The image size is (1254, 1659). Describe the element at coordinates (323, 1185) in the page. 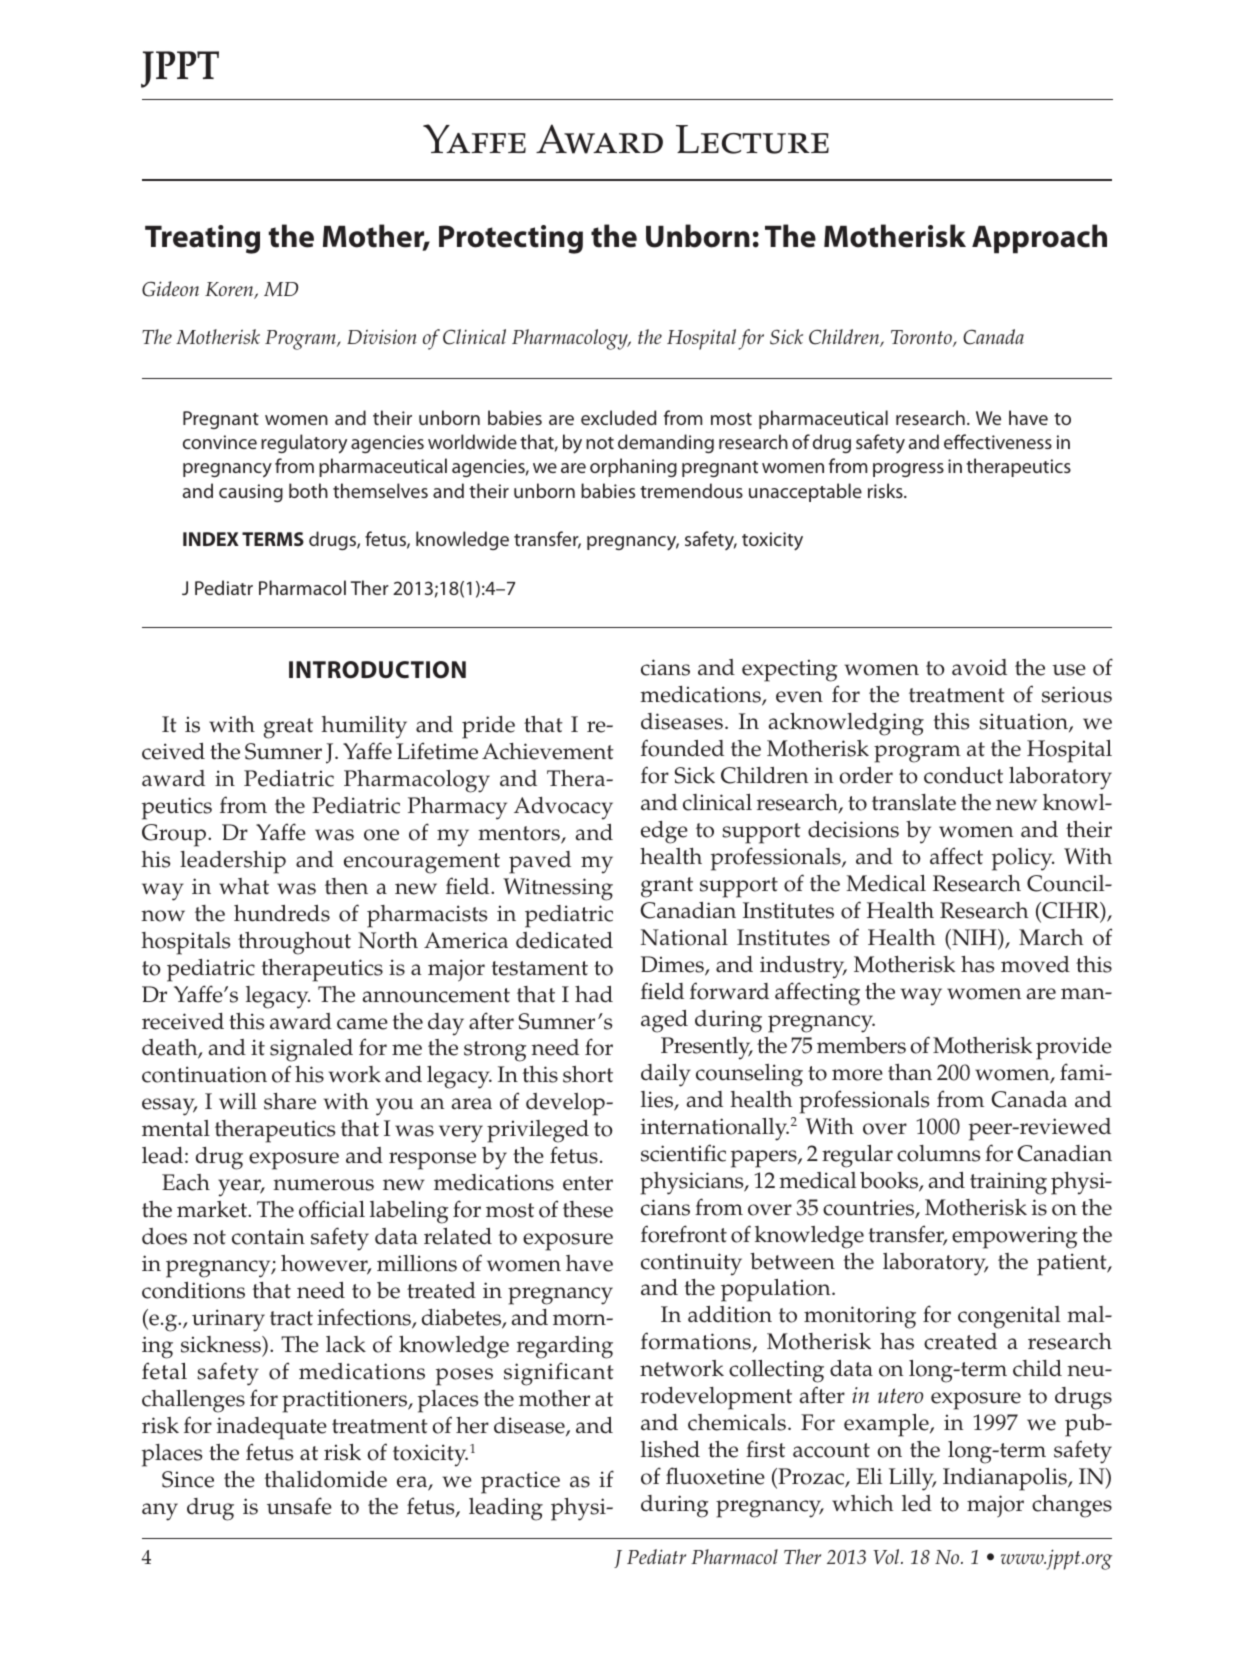

I see `numerous` at that location.
